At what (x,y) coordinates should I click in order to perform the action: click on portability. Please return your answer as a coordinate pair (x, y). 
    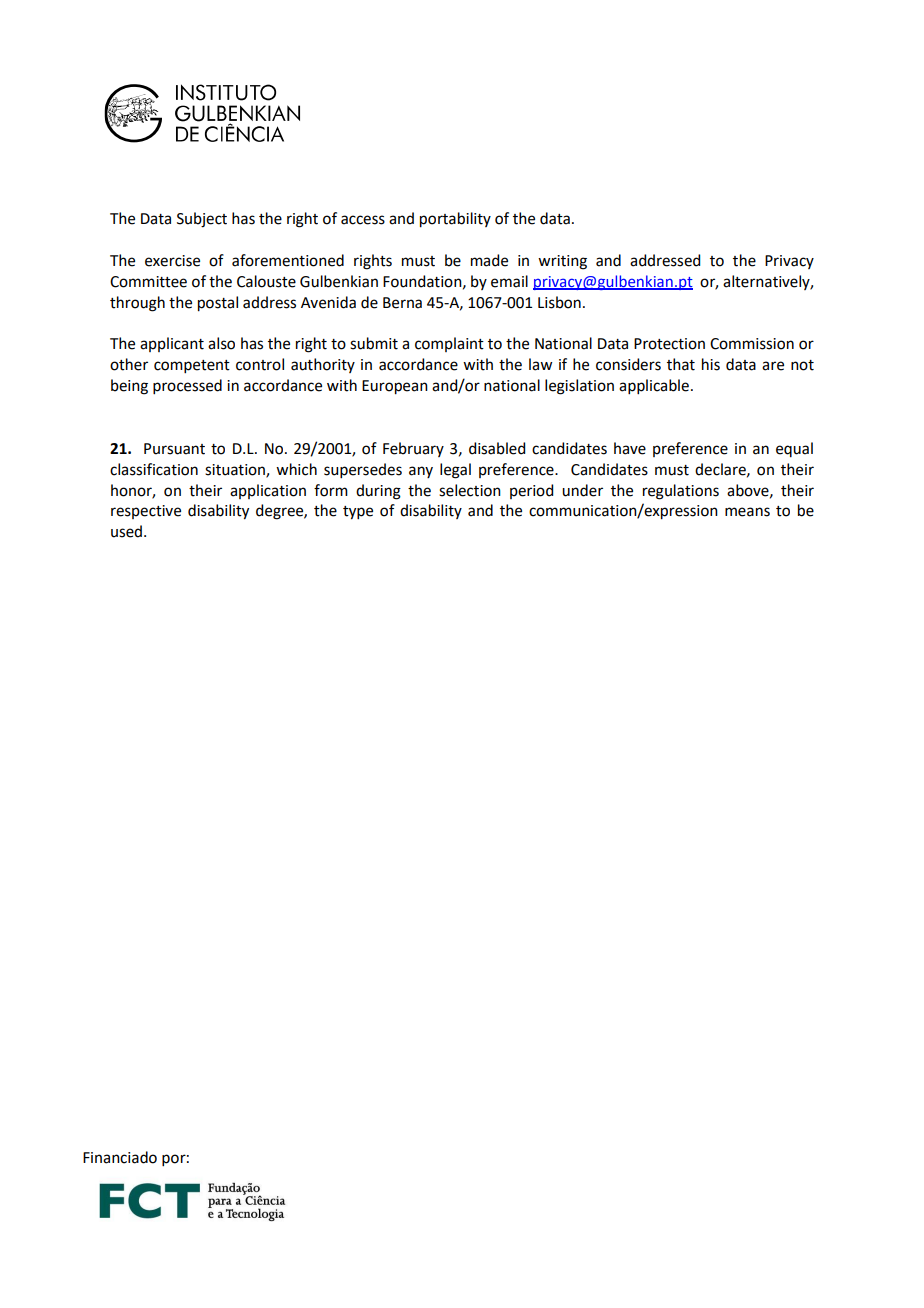
    Looking at the image, I should click on (455, 220).
